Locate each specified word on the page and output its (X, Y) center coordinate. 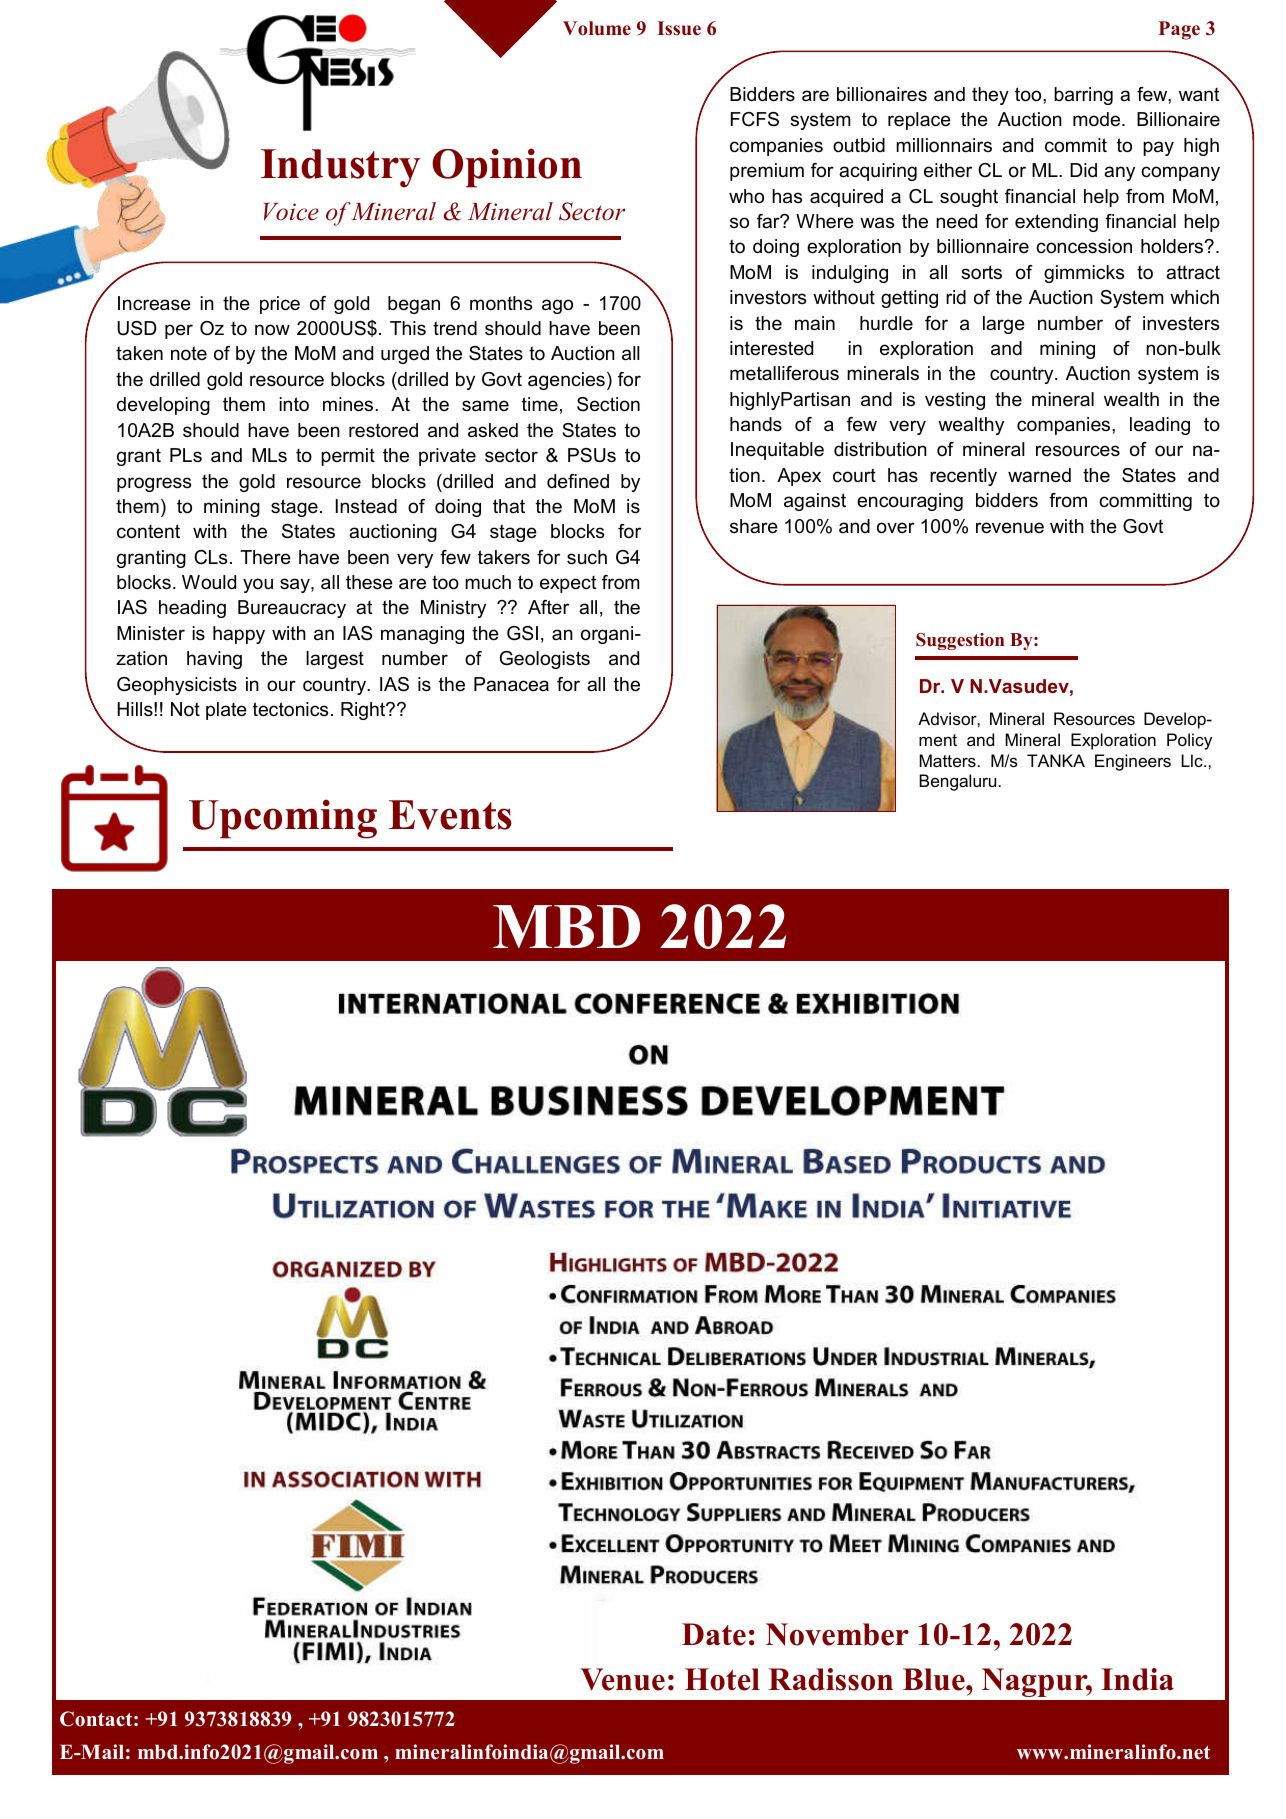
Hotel (722, 1679)
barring (1083, 96)
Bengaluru (957, 782)
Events (450, 815)
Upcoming (283, 819)
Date (714, 1634)
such (587, 557)
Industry (340, 168)
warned (1039, 475)
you (258, 585)
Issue (679, 28)
